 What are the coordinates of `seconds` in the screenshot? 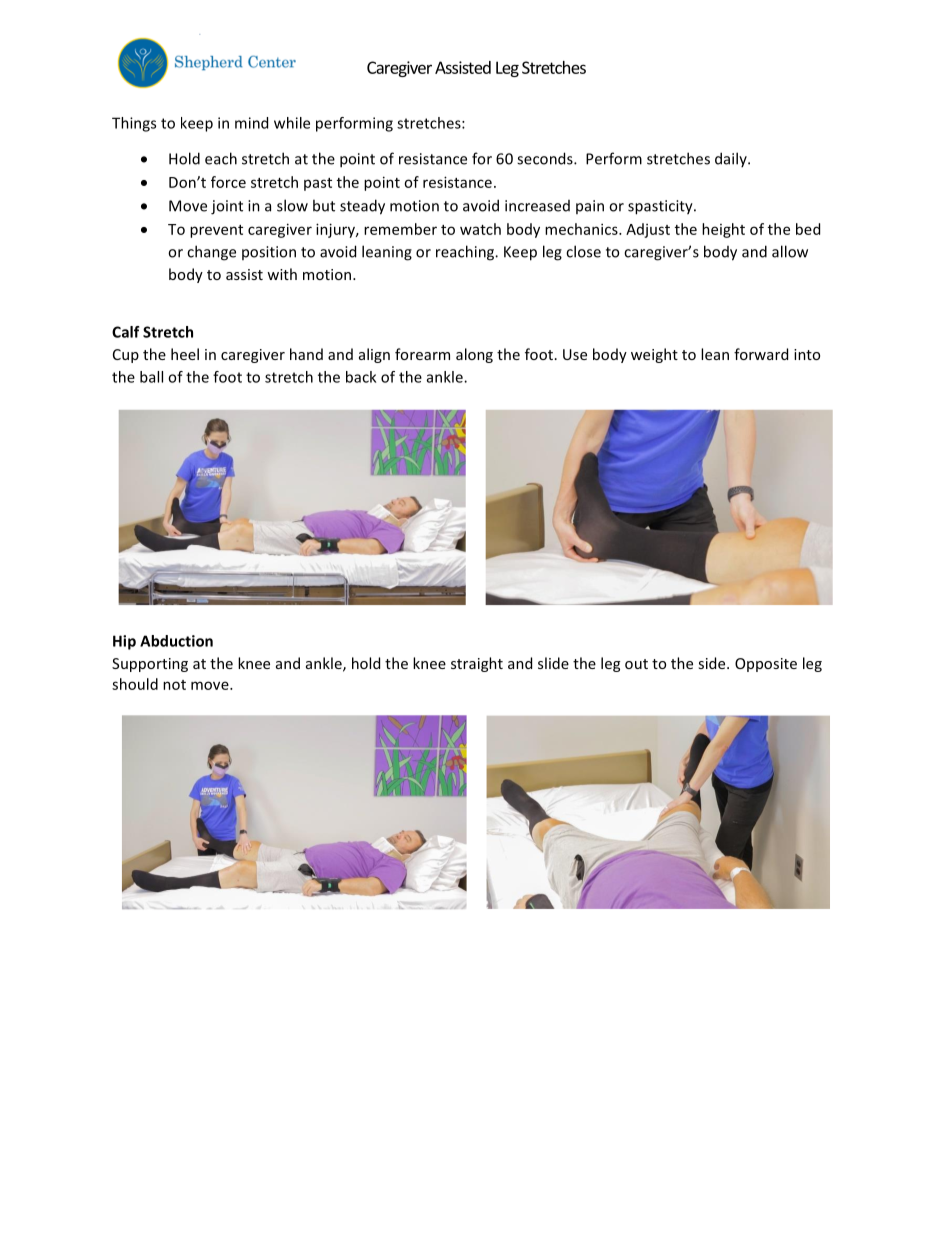 It's located at (546, 158).
